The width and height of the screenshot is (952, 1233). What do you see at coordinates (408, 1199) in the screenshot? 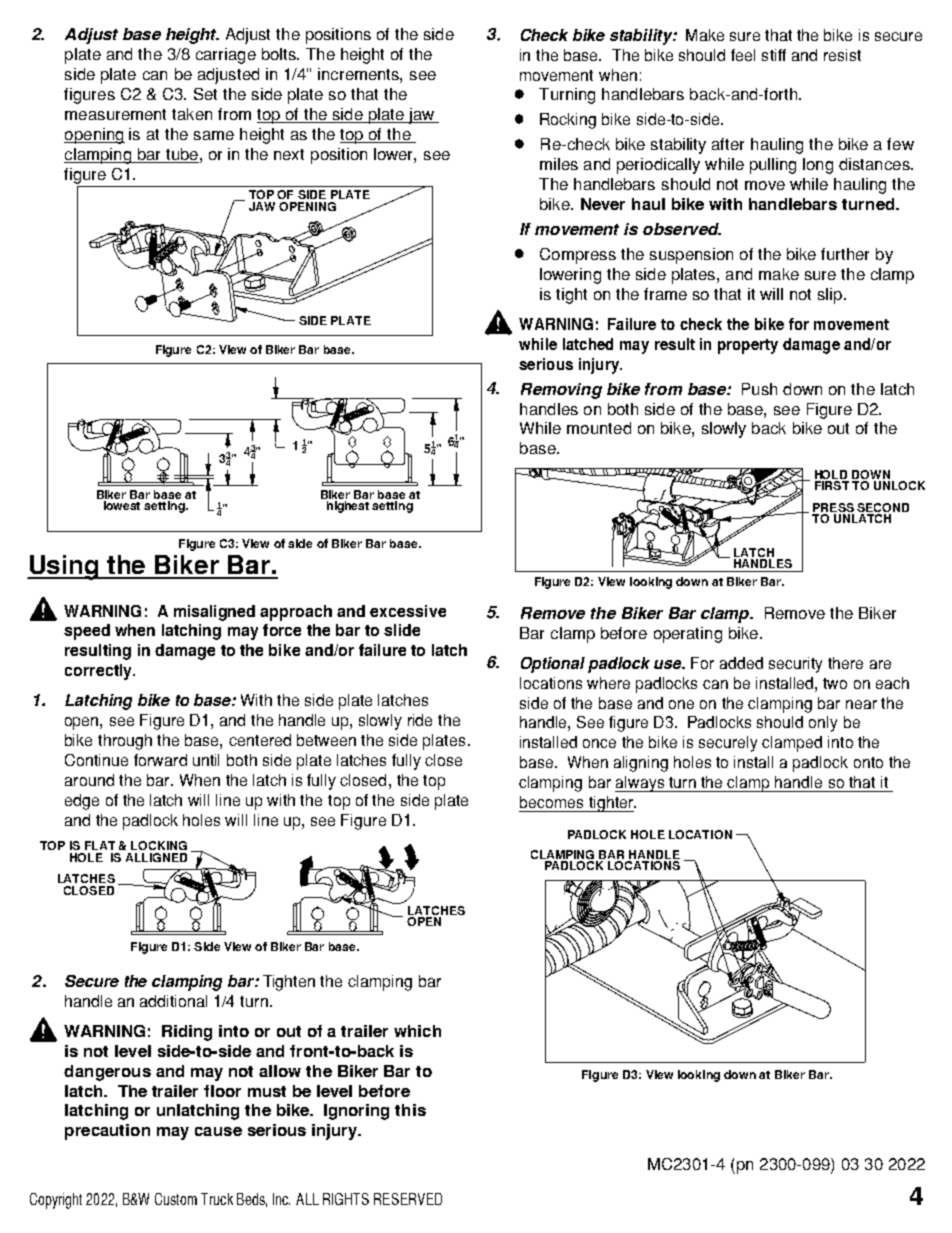
I see `RESERVED` at bounding box center [408, 1199].
